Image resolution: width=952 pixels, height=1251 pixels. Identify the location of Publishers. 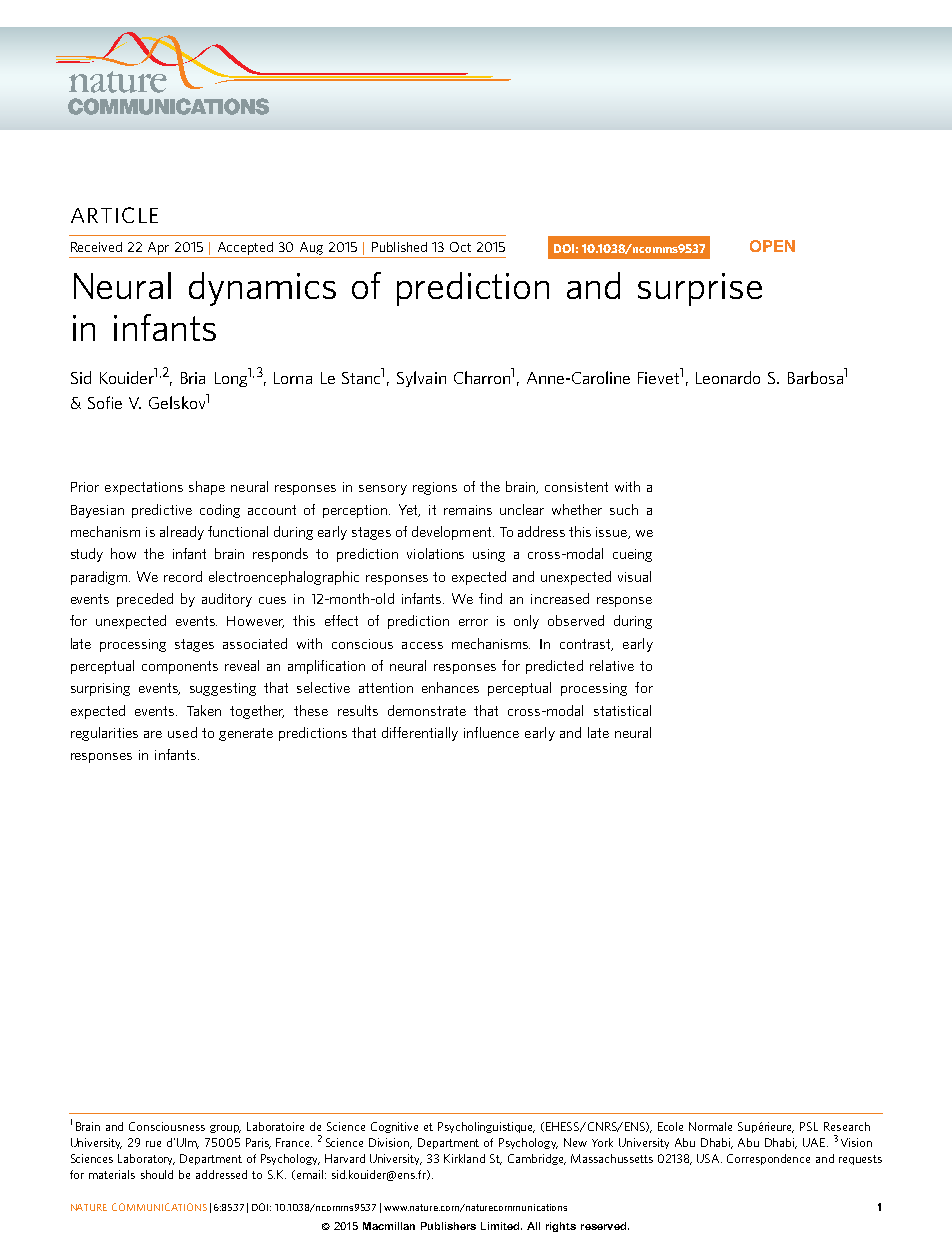
(448, 1226).
